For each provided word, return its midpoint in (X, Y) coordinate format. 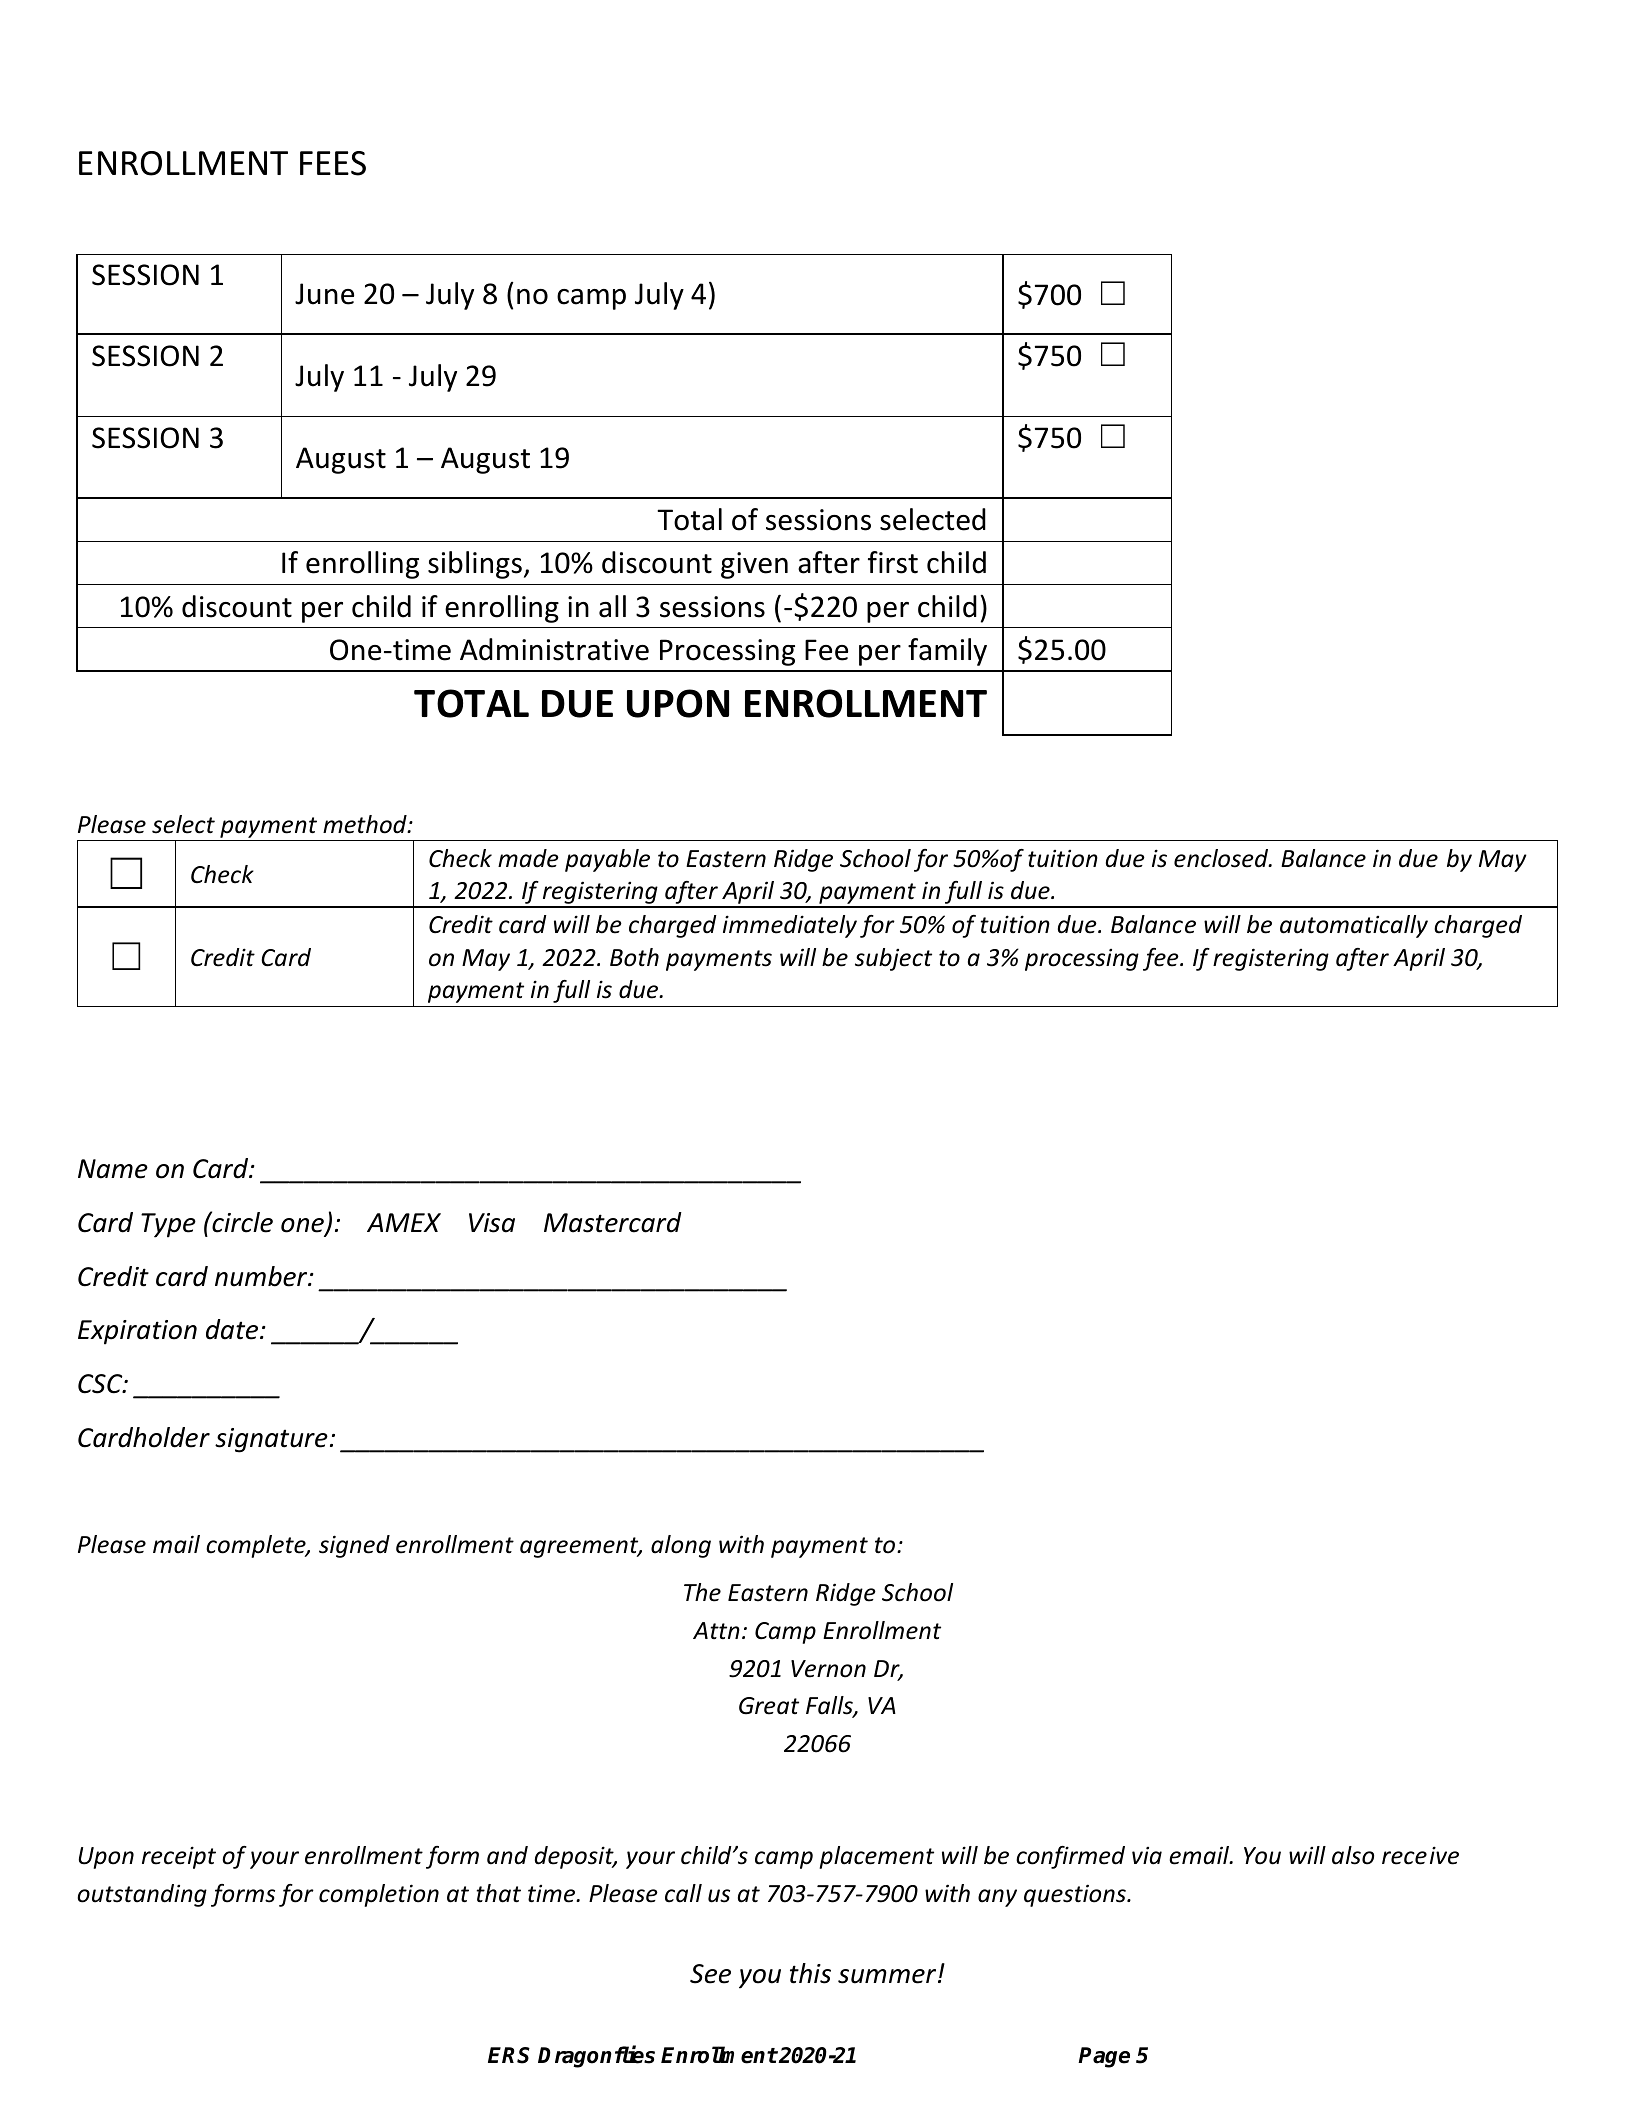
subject (893, 959)
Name (113, 1169)
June (324, 294)
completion (379, 1895)
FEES (333, 163)
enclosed (1222, 858)
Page (1104, 2057)
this (810, 1973)
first (893, 562)
